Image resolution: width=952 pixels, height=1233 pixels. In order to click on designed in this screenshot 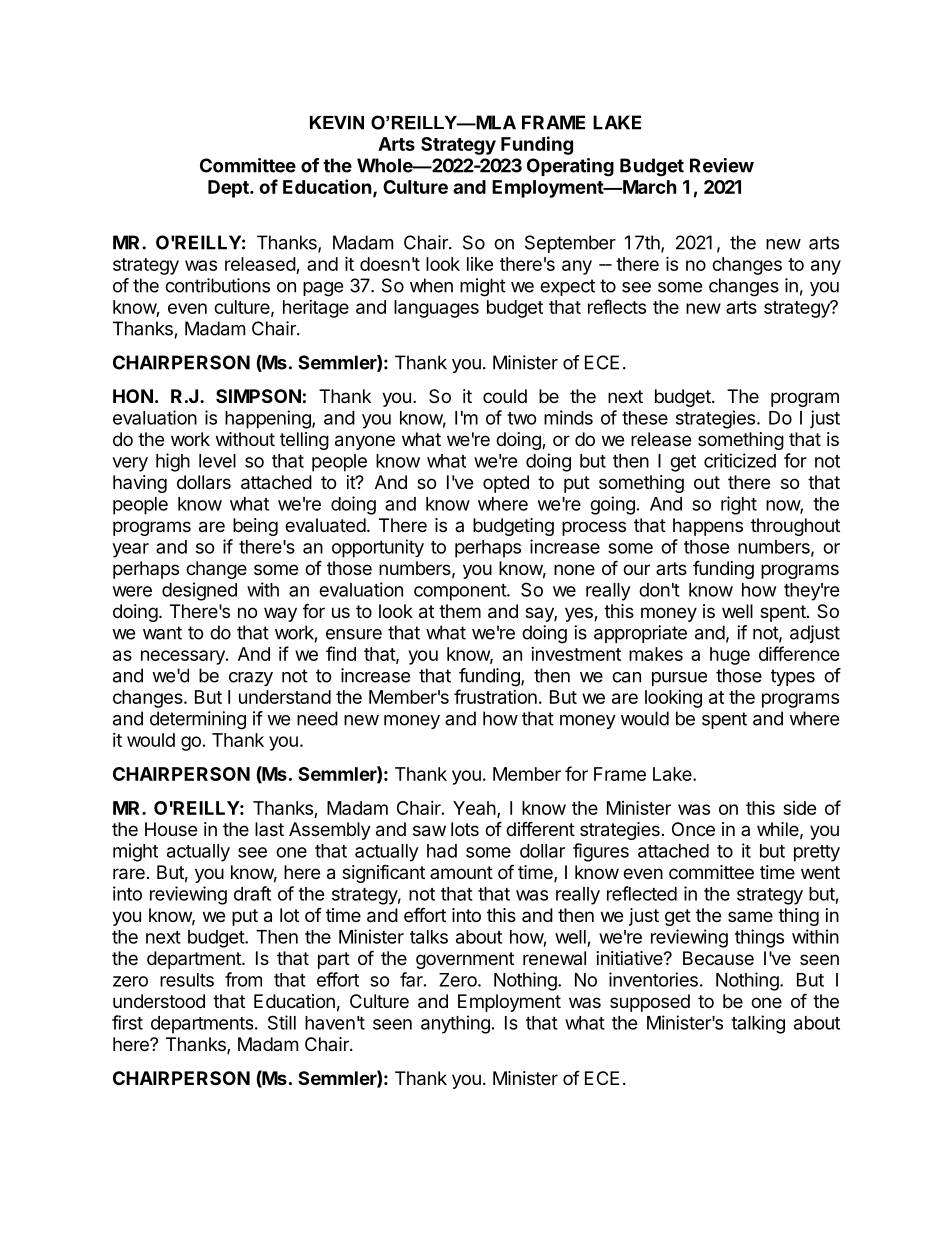, I will do `click(199, 591)`.
